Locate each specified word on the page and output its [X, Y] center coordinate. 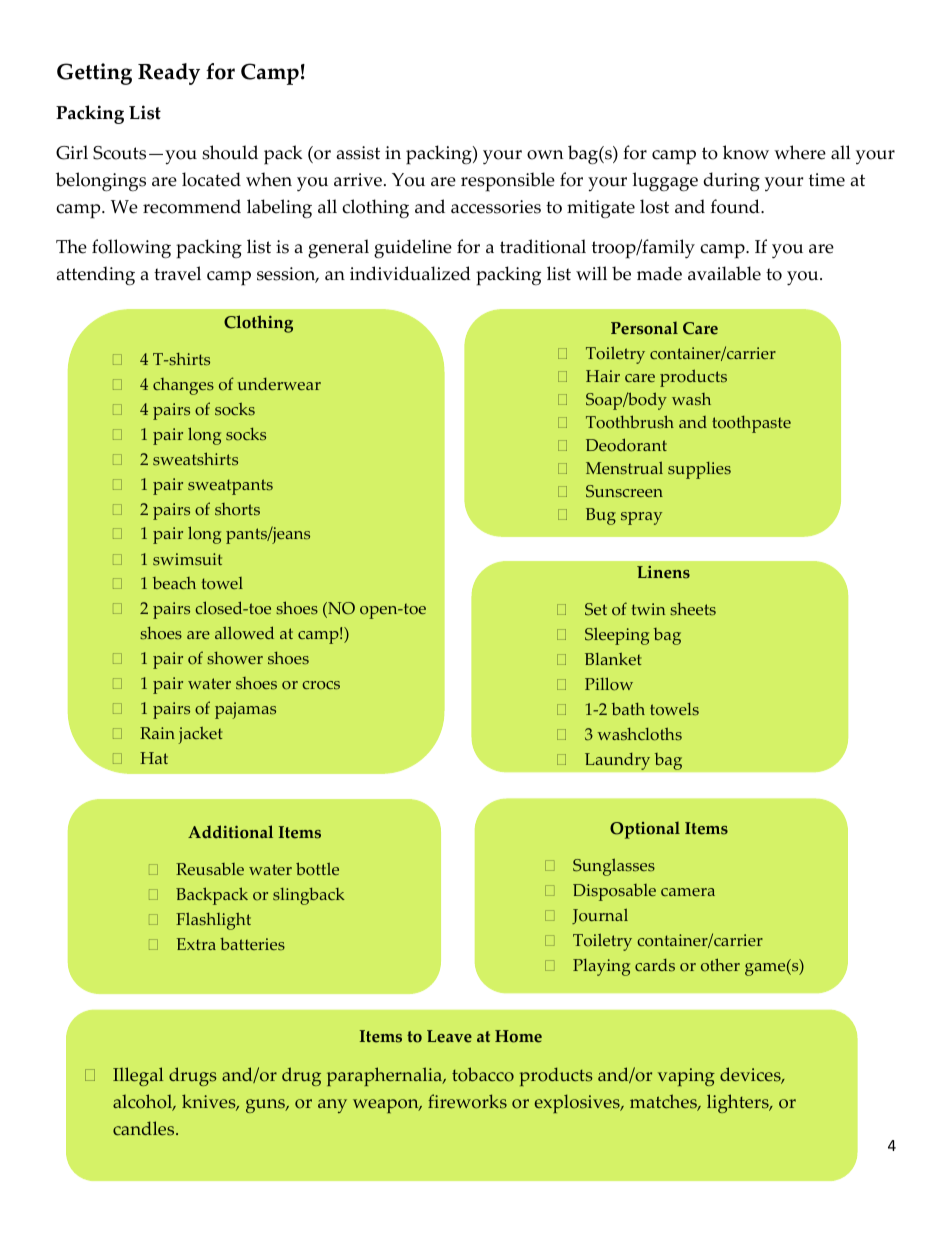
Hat [154, 758]
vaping [686, 1077]
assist [358, 153]
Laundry [617, 761]
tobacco [483, 1074]
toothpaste [751, 424]
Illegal [138, 1076]
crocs [321, 685]
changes [183, 386]
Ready [169, 74]
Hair [603, 376]
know [746, 152]
